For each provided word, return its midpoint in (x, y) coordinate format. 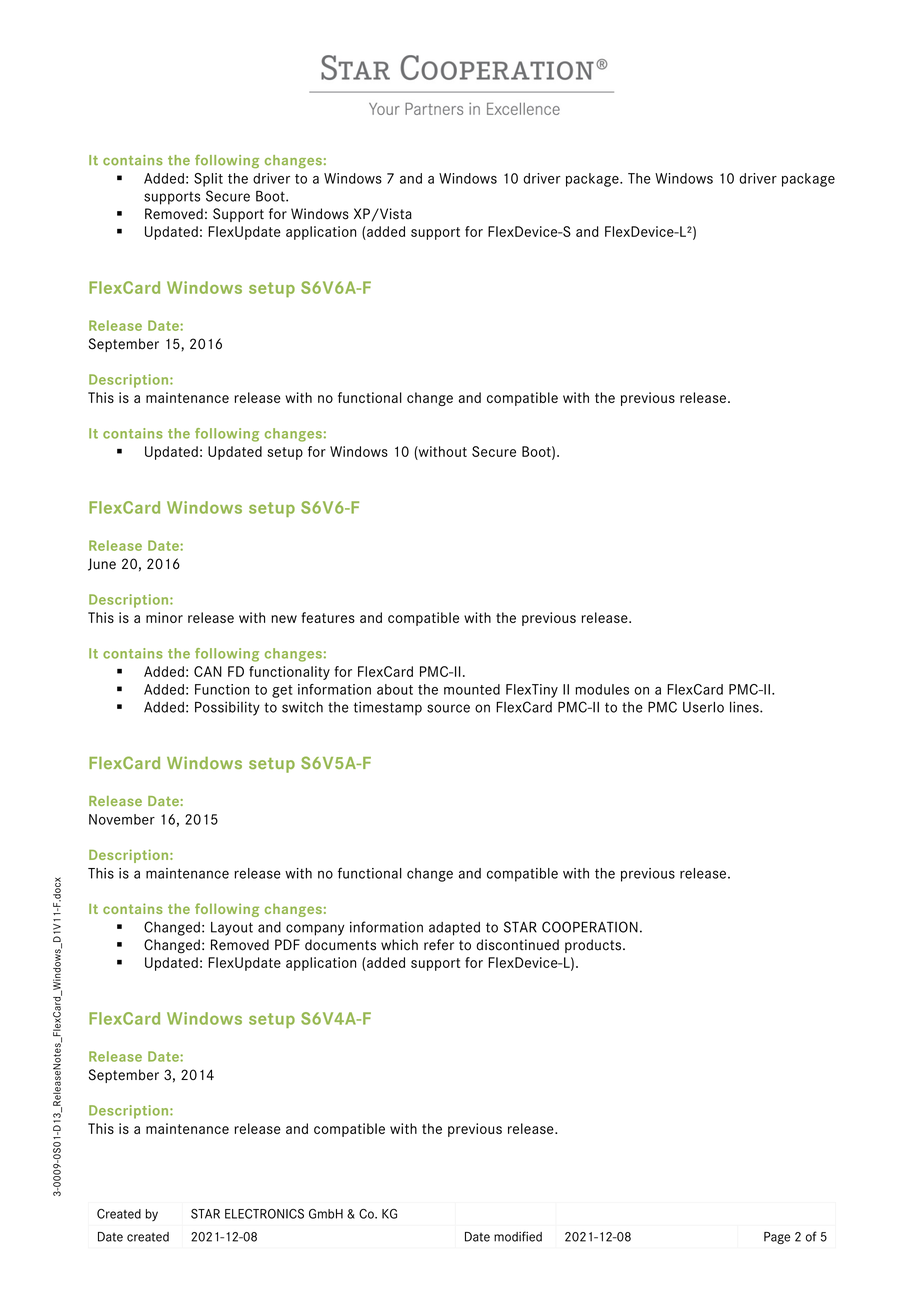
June (102, 564)
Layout (232, 929)
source (448, 708)
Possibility (227, 708)
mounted (472, 689)
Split (208, 180)
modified (518, 1236)
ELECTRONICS (264, 1214)
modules (602, 689)
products (594, 946)
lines (745, 707)
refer (439, 945)
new (284, 619)
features (328, 617)
